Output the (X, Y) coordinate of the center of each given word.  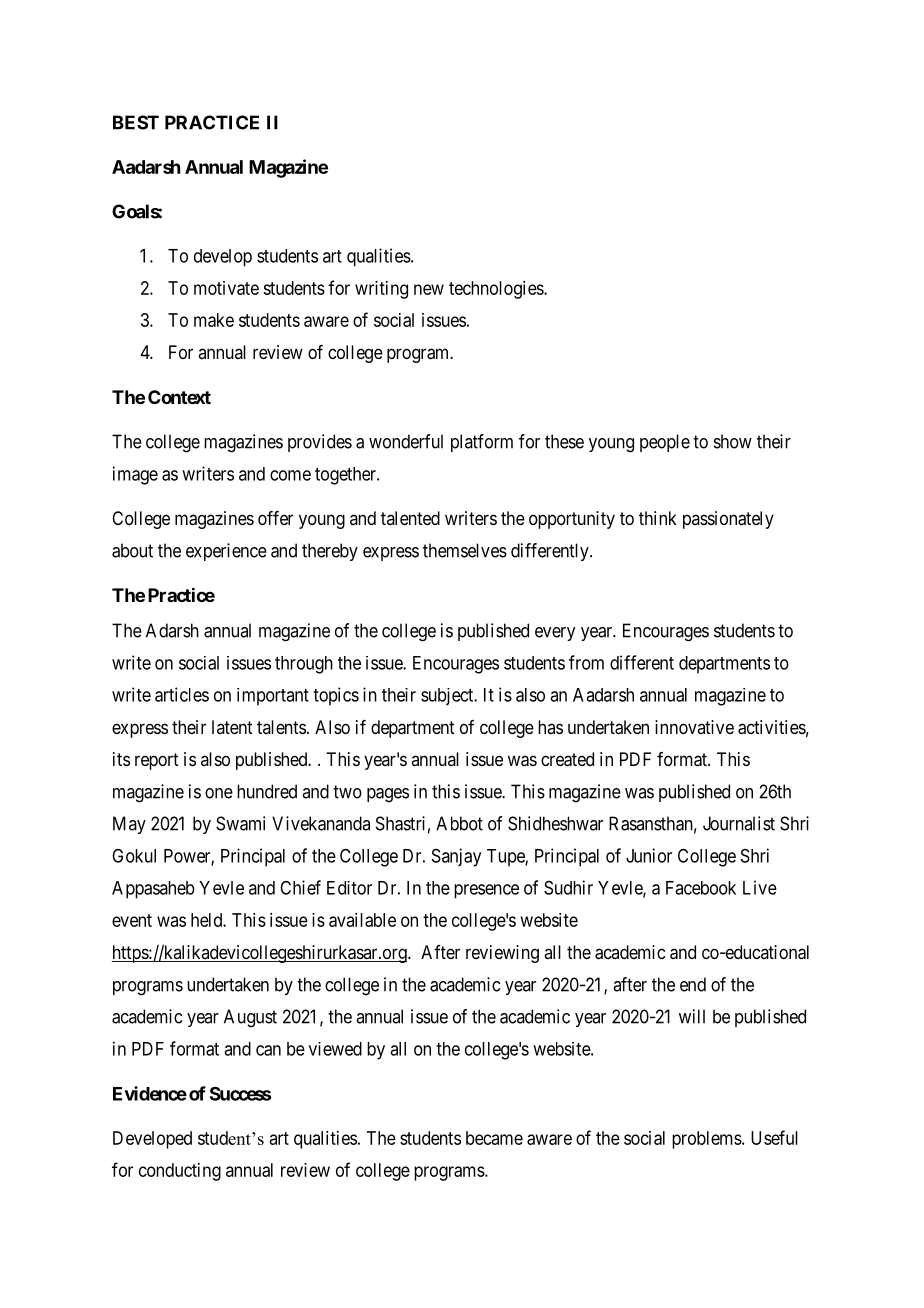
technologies (497, 290)
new (429, 289)
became (494, 1138)
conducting (180, 1172)
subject (448, 697)
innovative (694, 727)
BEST (136, 122)
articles (182, 694)
